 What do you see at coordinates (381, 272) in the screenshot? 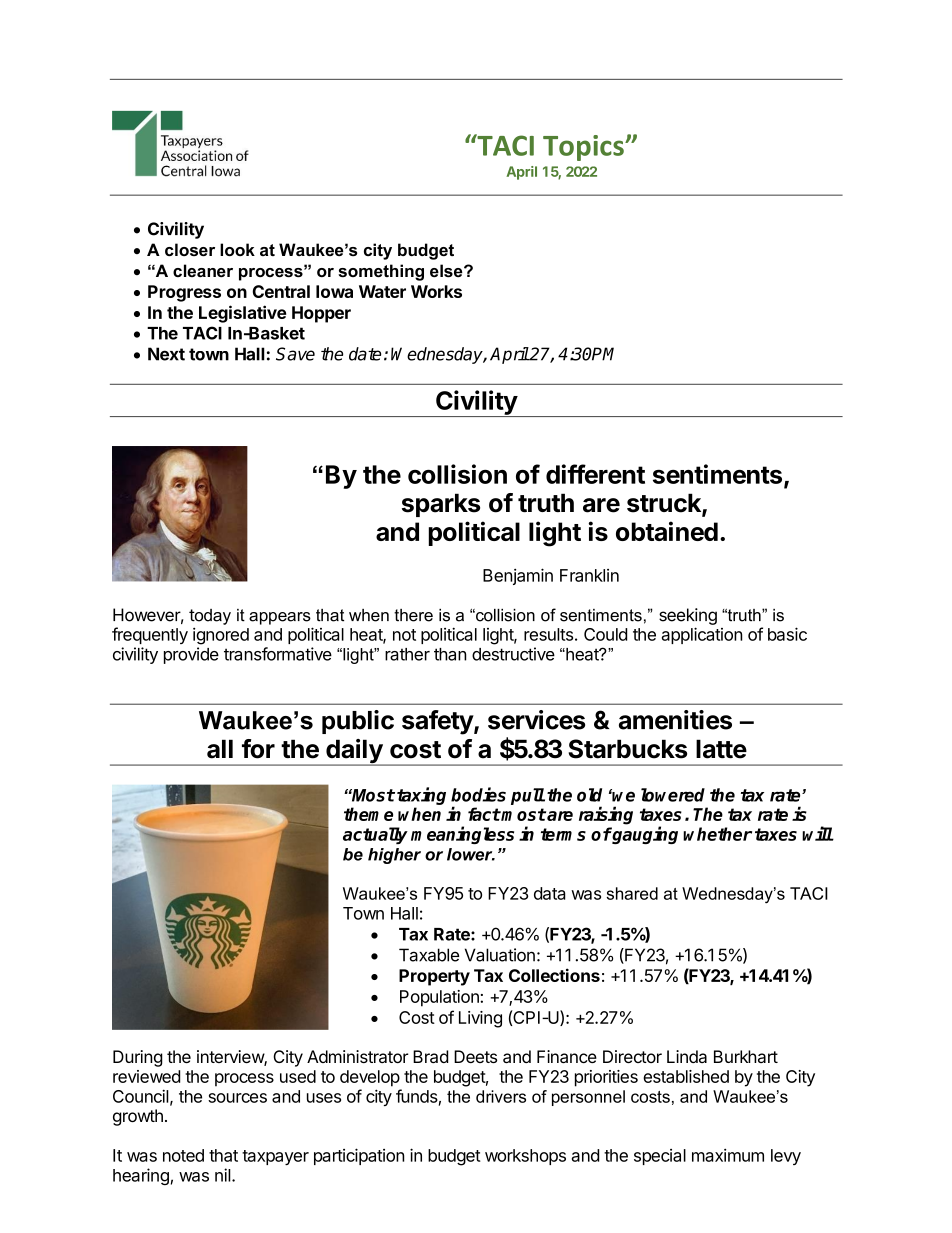
I see `something` at bounding box center [381, 272].
